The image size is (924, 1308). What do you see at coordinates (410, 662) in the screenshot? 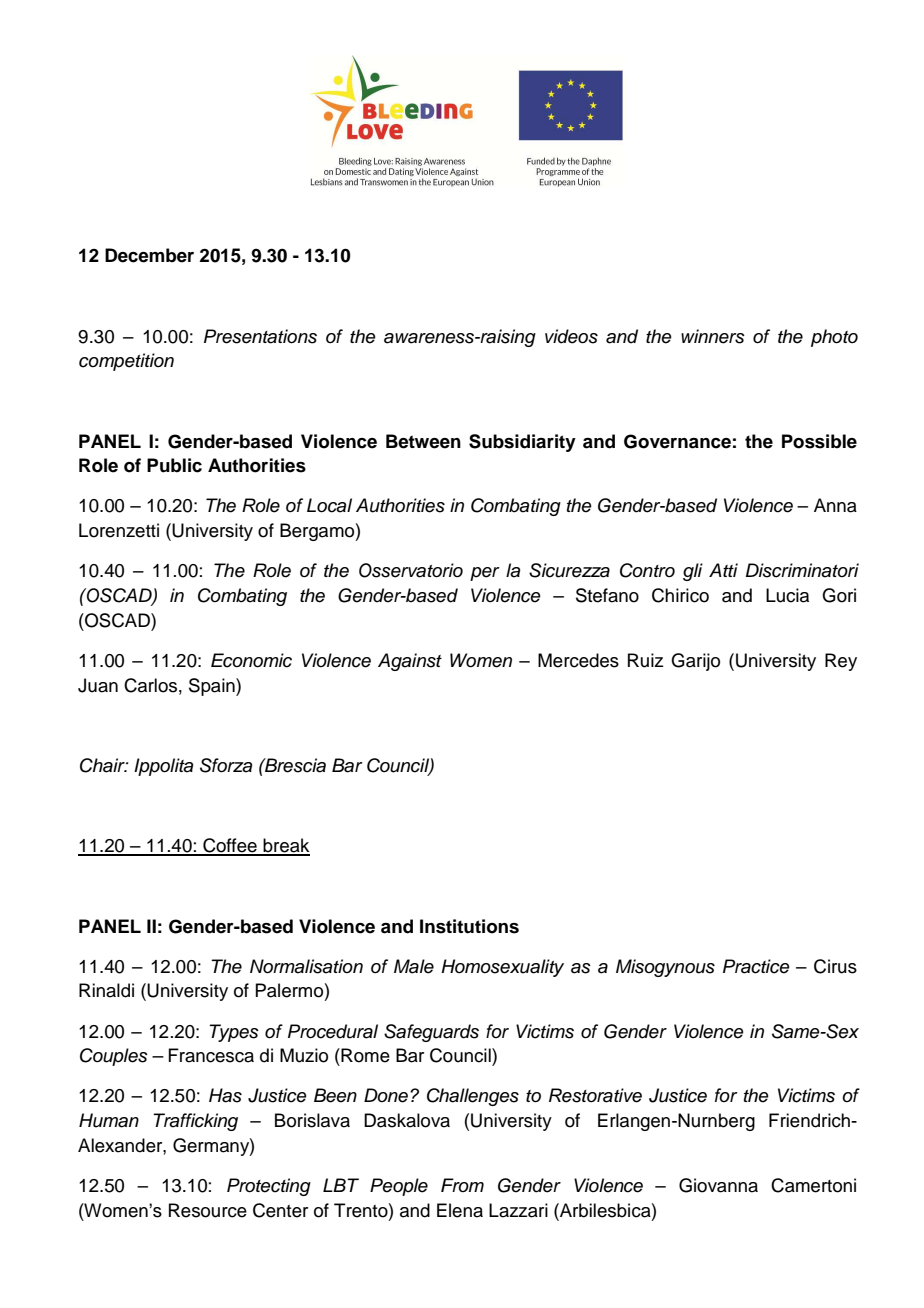
I see `Against` at bounding box center [410, 662].
